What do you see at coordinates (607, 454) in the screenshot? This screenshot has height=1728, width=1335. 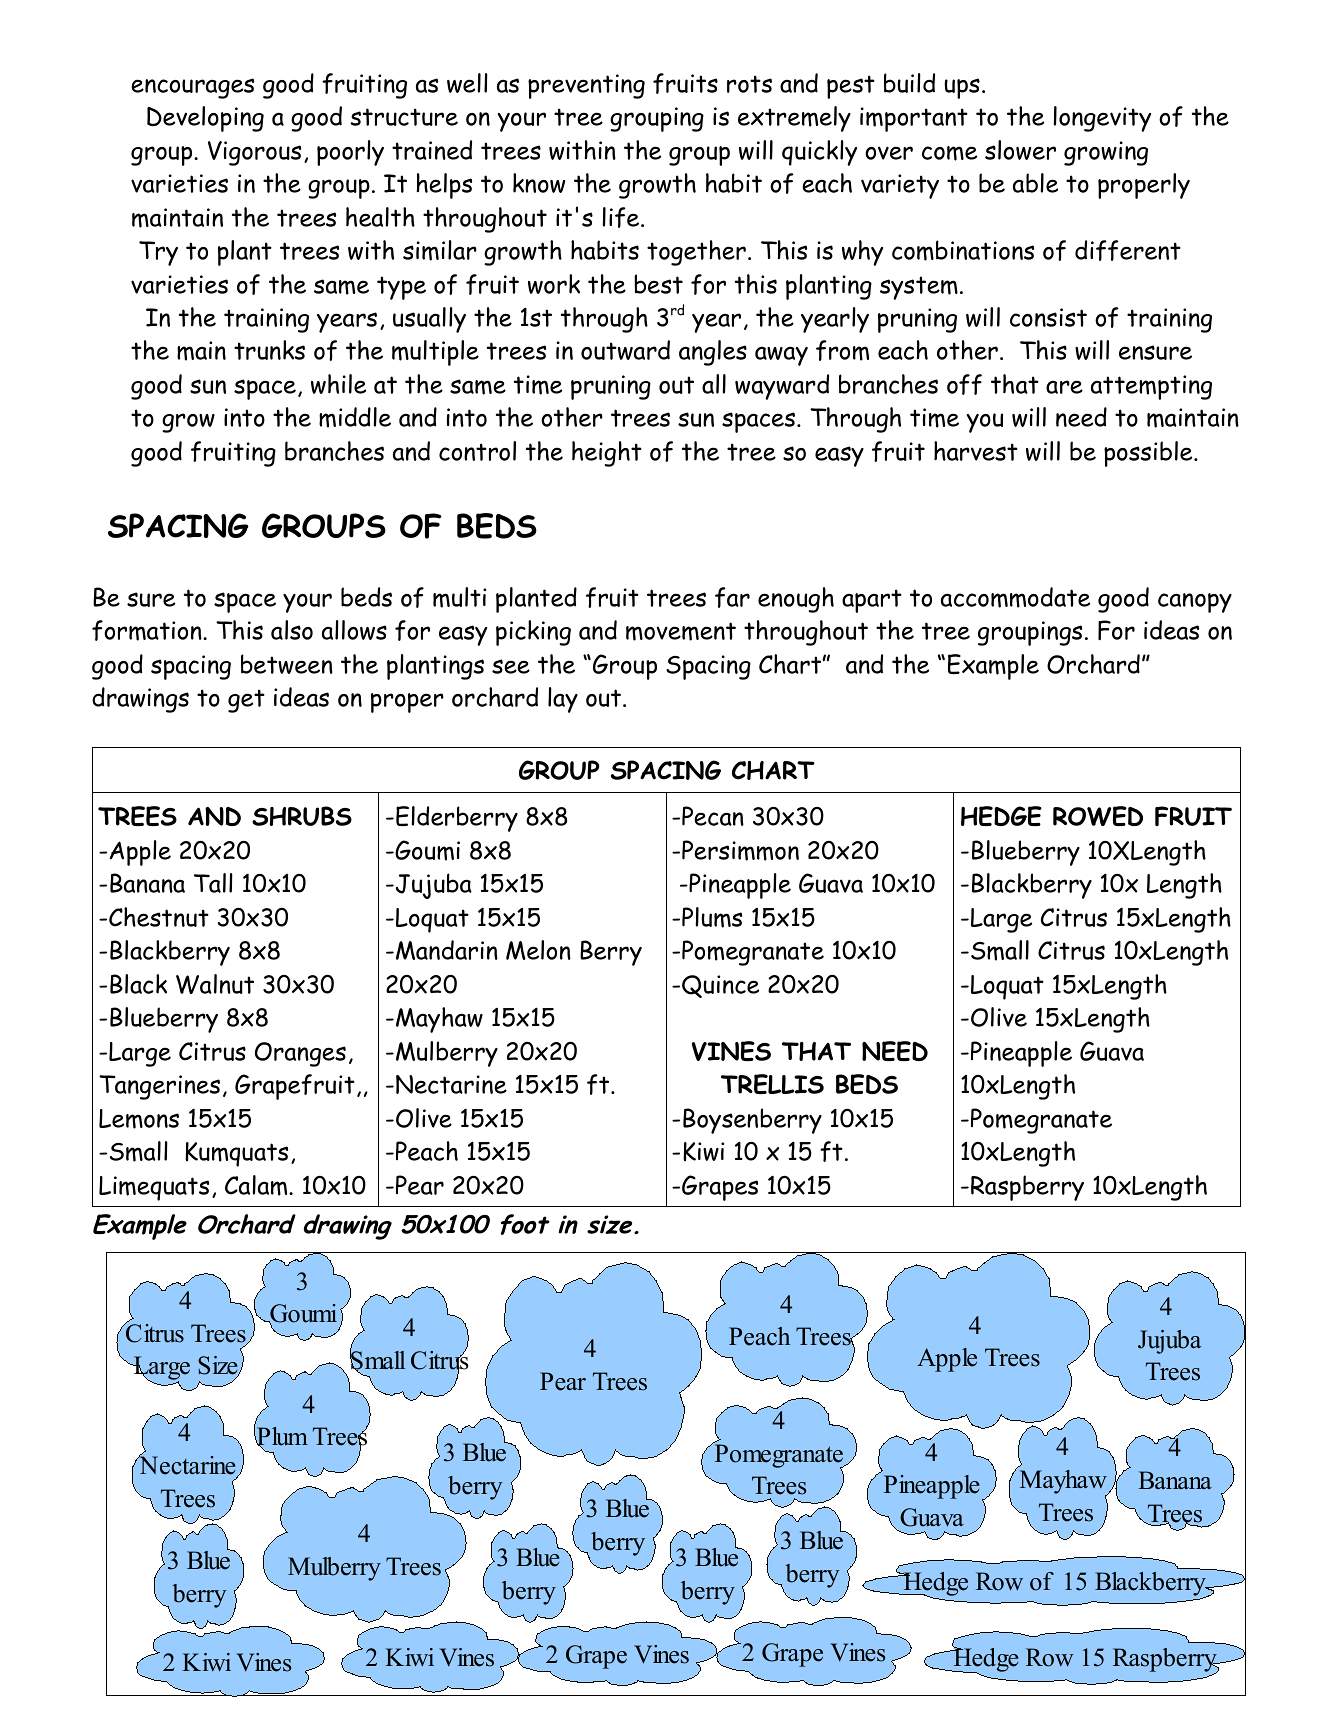 I see `height` at bounding box center [607, 454].
